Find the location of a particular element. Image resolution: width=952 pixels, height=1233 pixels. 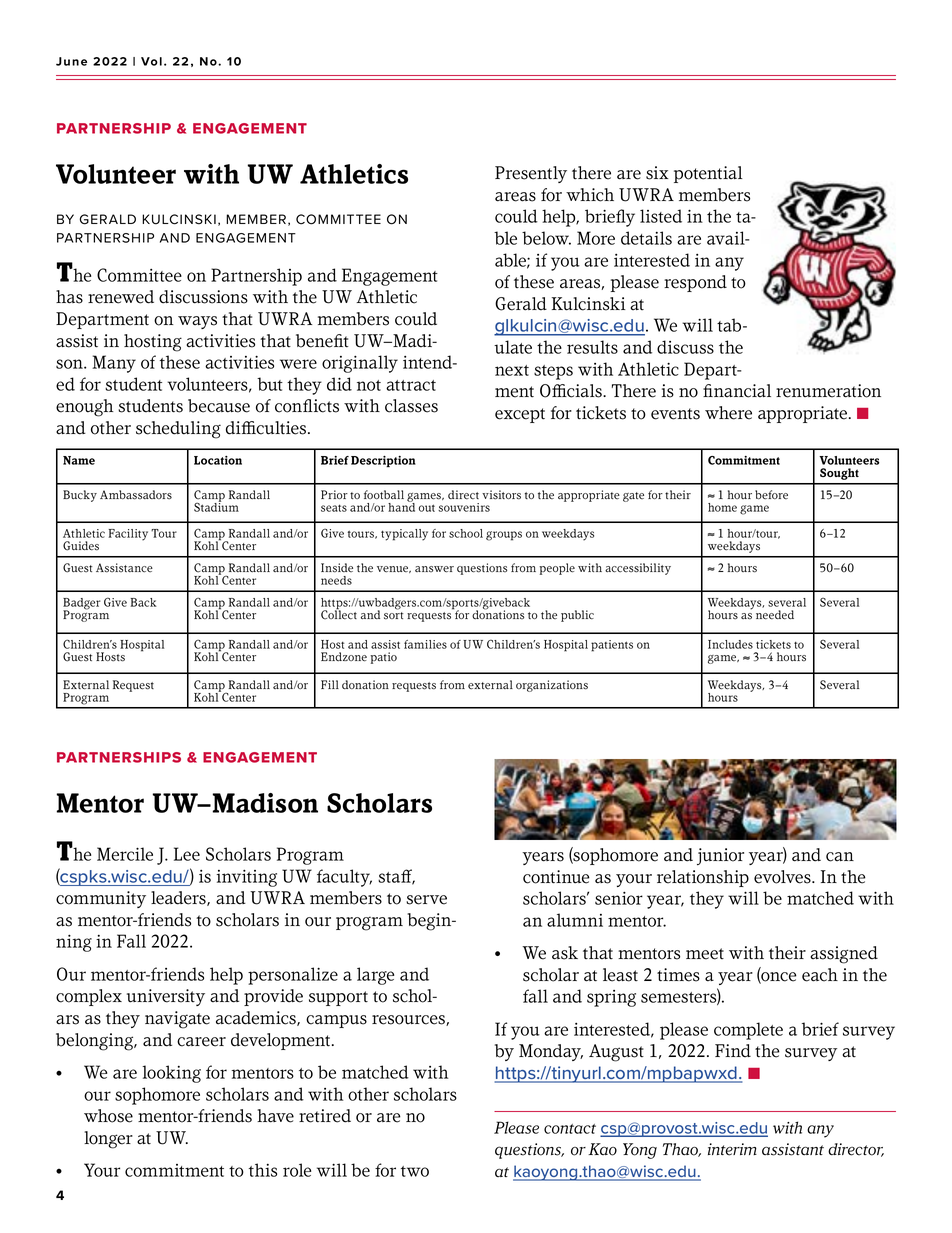

Ambassadors is located at coordinates (136, 495).
